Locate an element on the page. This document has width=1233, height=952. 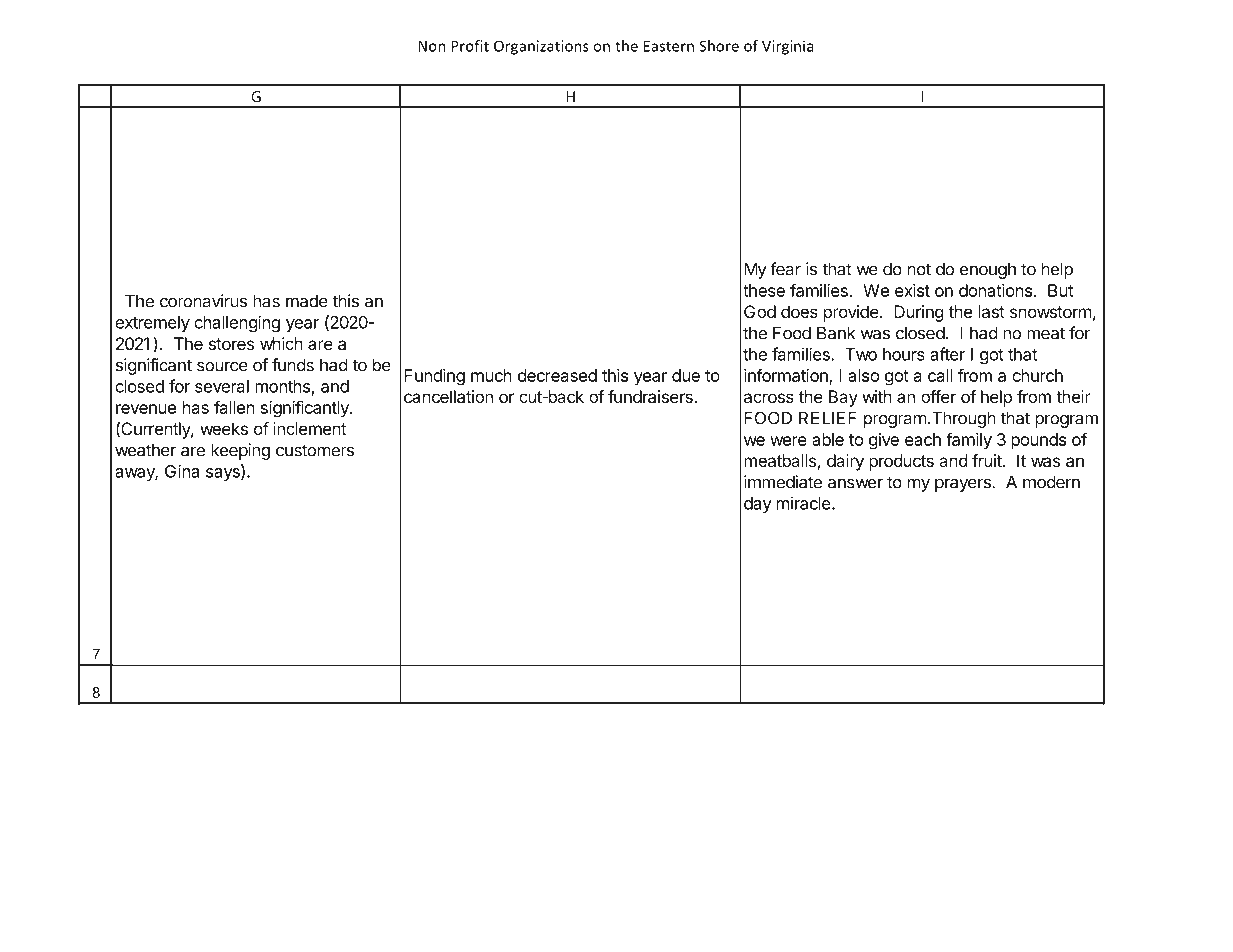
decreased is located at coordinates (557, 375).
